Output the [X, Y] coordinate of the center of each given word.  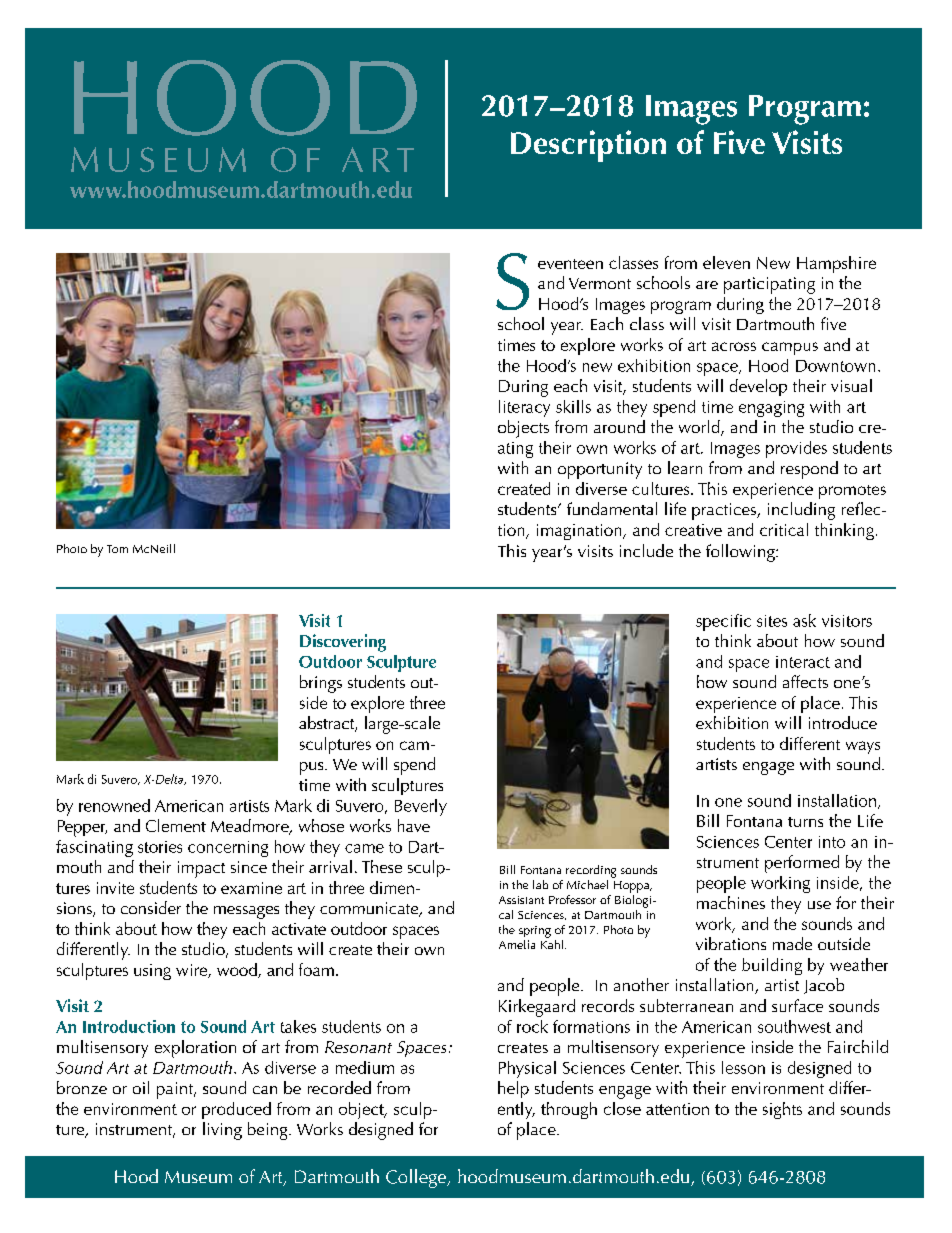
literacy [524, 408]
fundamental [612, 508]
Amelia [517, 944]
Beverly [421, 807]
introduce [843, 722]
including [801, 511]
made [792, 943]
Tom [117, 549]
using [152, 972]
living [222, 1131]
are [707, 285]
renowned [114, 805]
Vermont [600, 283]
